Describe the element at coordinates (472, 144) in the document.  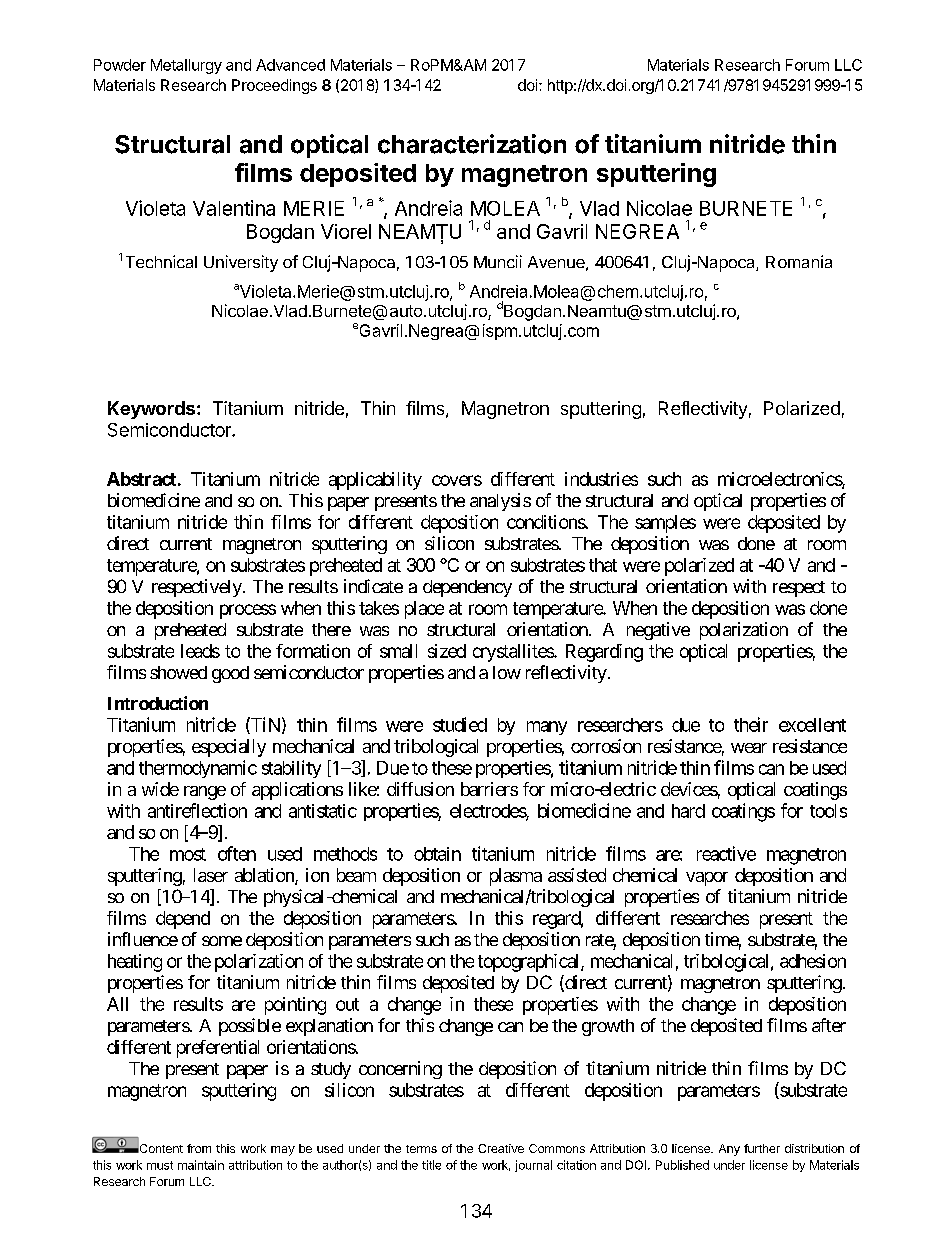
I see `characterization` at that location.
